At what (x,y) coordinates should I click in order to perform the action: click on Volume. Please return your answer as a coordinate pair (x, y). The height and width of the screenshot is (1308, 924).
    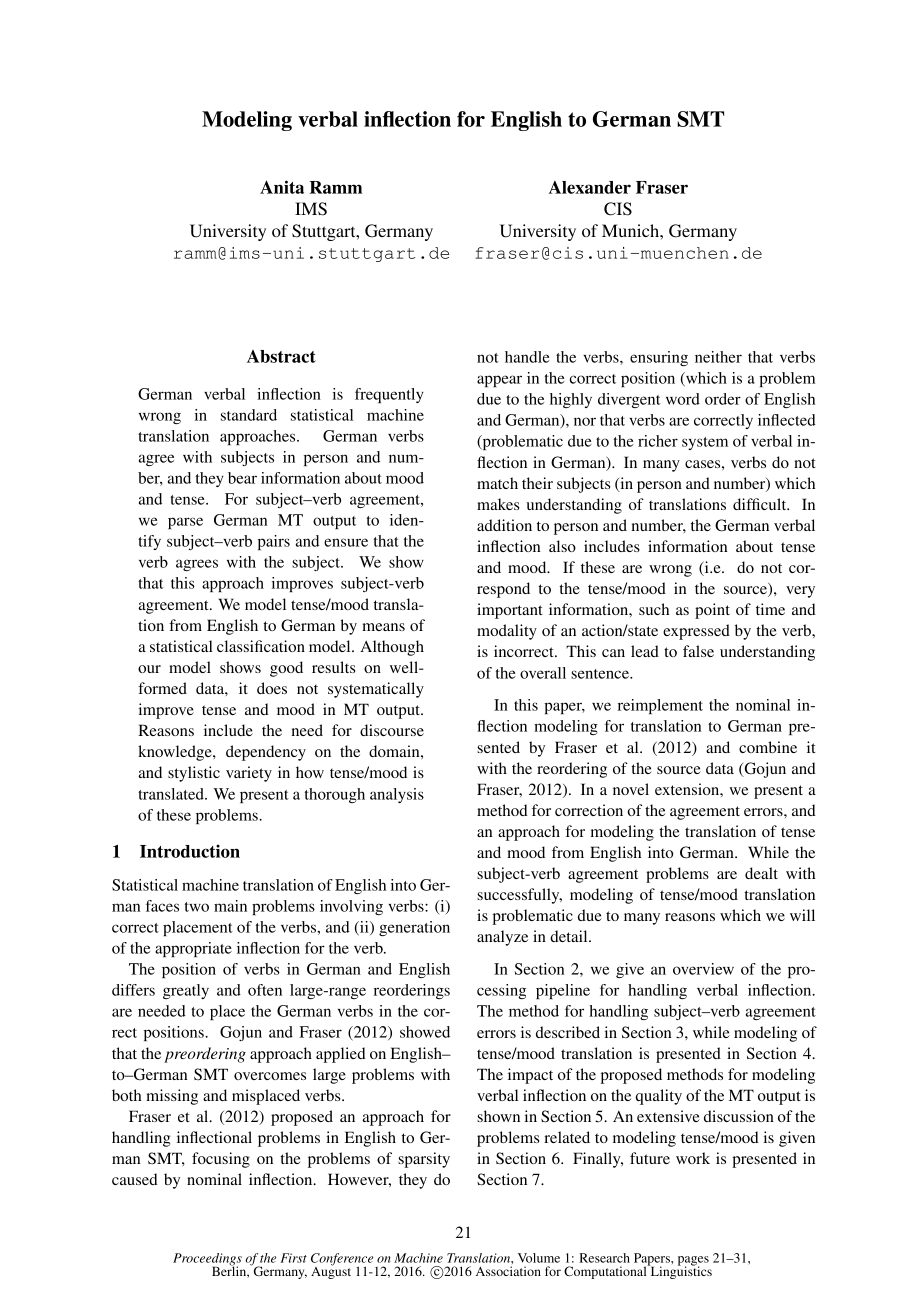
    Looking at the image, I should click on (539, 1258).
